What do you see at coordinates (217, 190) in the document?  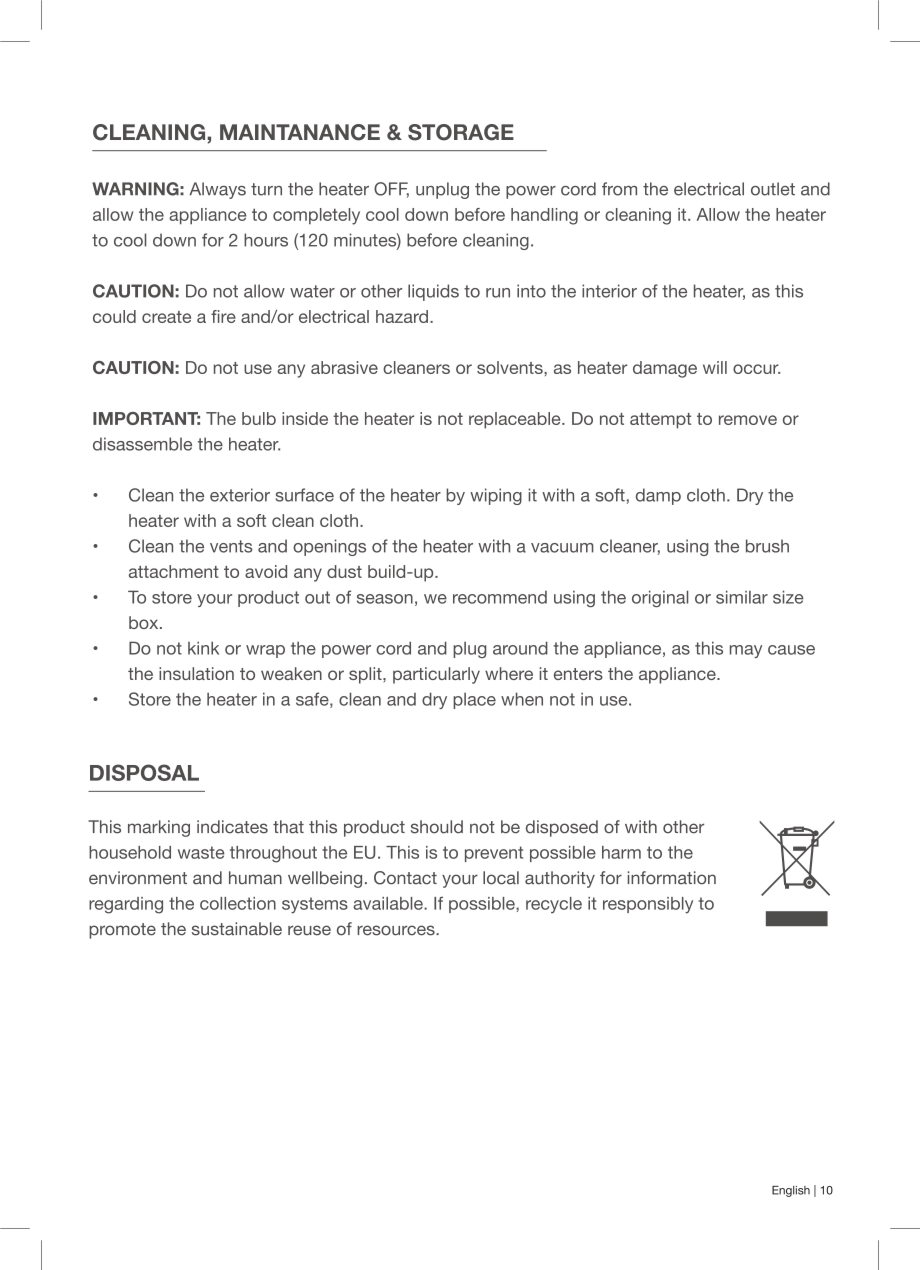 I see `Always` at bounding box center [217, 190].
